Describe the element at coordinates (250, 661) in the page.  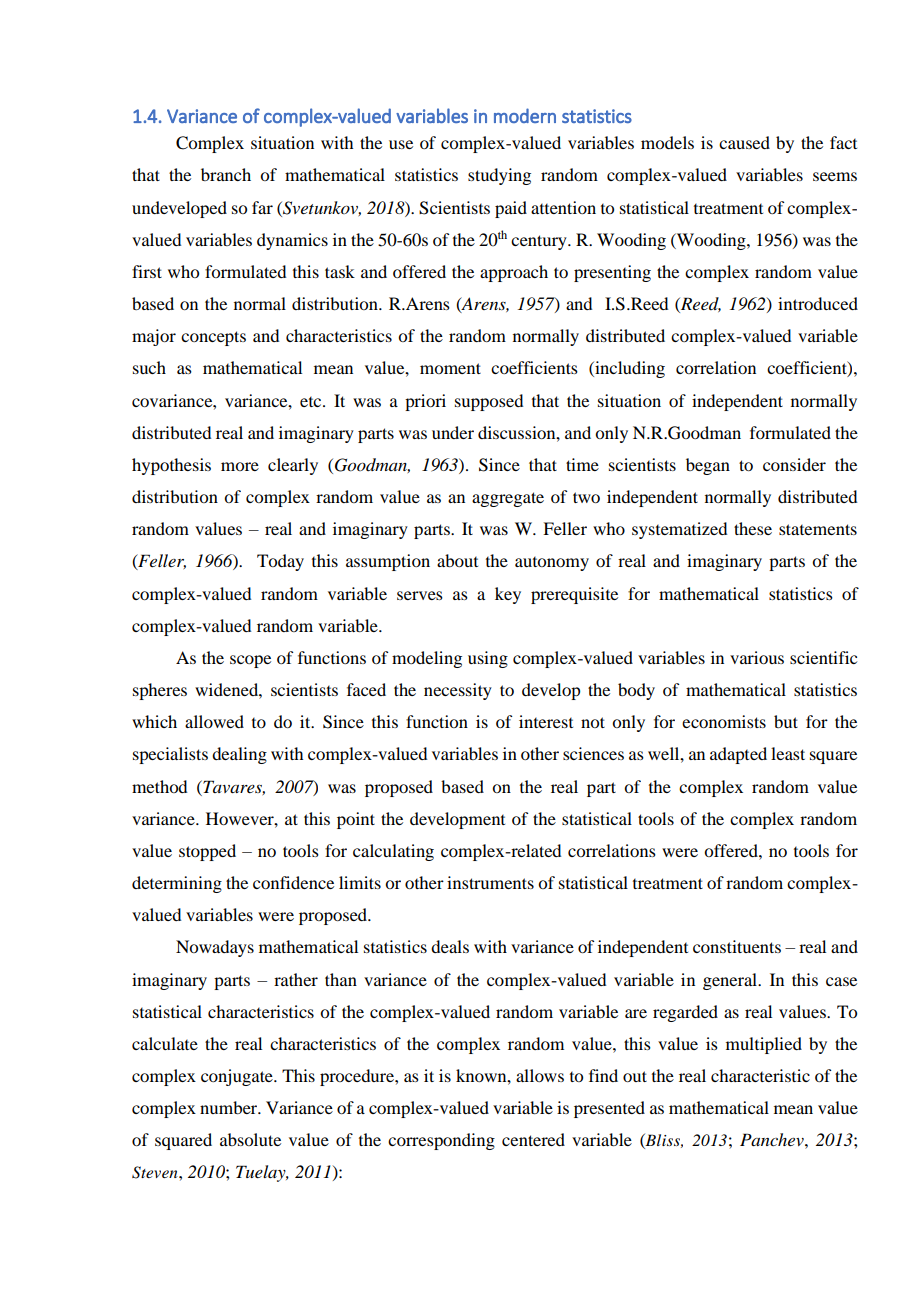
I see `scope` at that location.
